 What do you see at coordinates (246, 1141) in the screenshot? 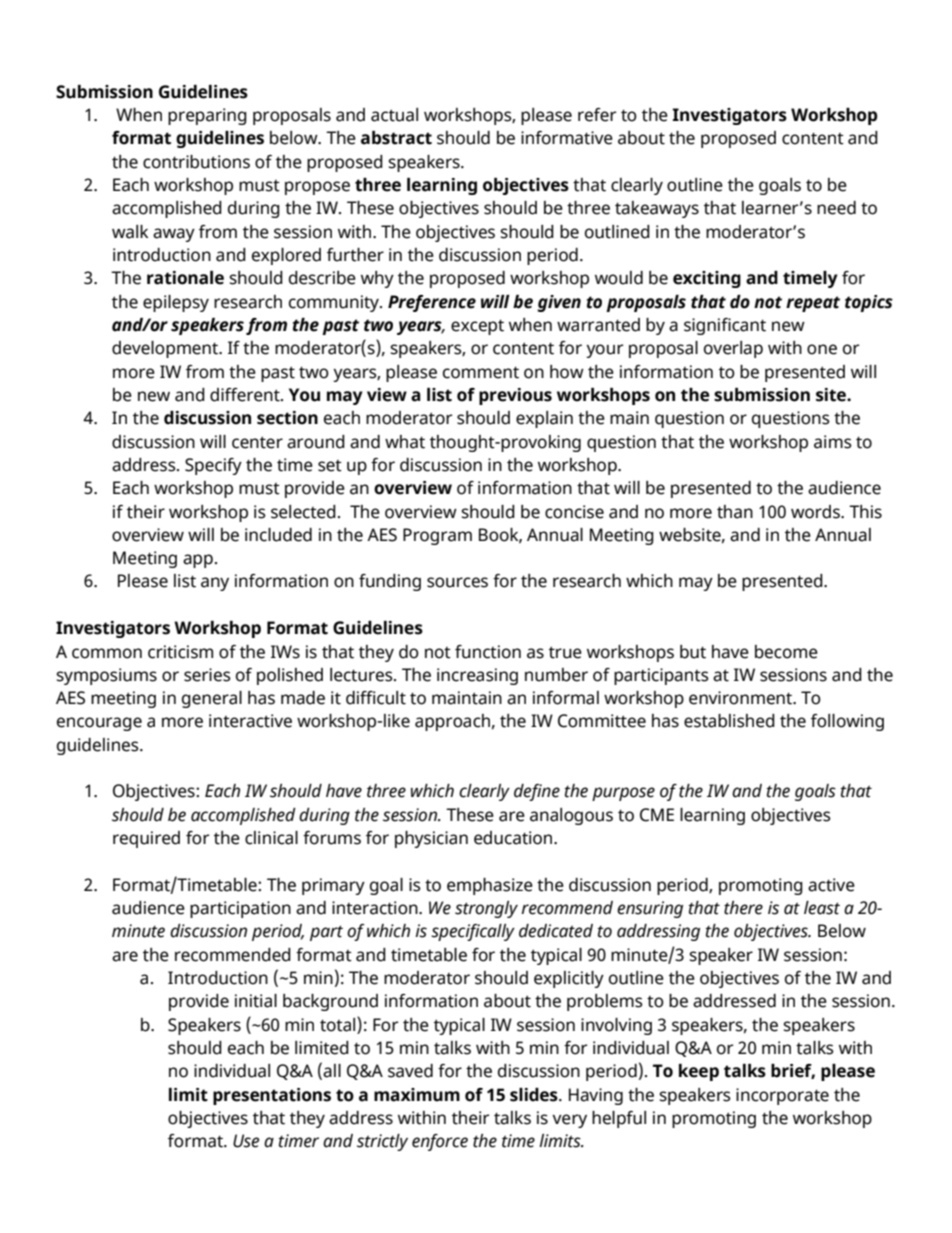
I see `Use` at bounding box center [246, 1141].
